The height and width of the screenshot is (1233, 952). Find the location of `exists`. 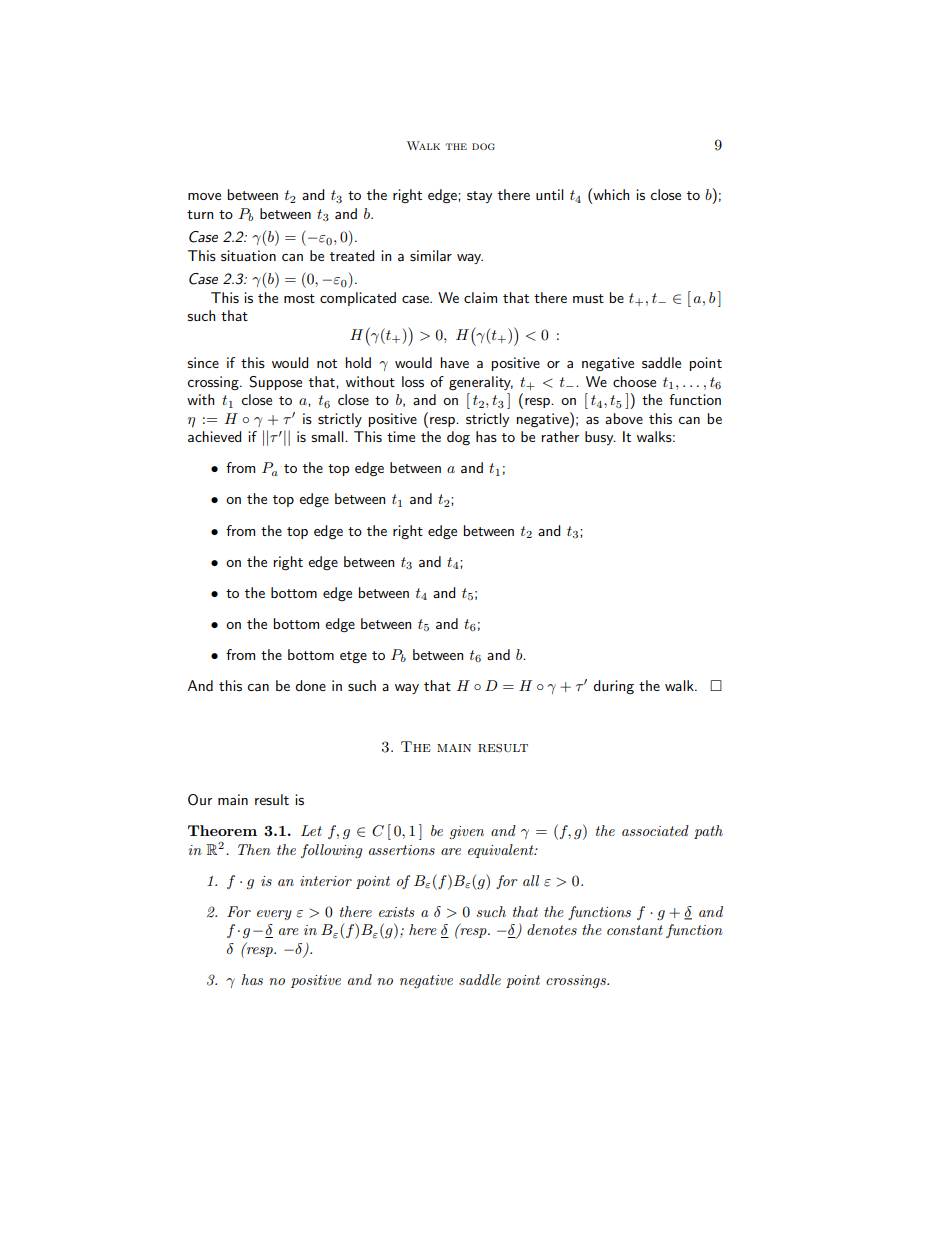

exists is located at coordinates (397, 912).
